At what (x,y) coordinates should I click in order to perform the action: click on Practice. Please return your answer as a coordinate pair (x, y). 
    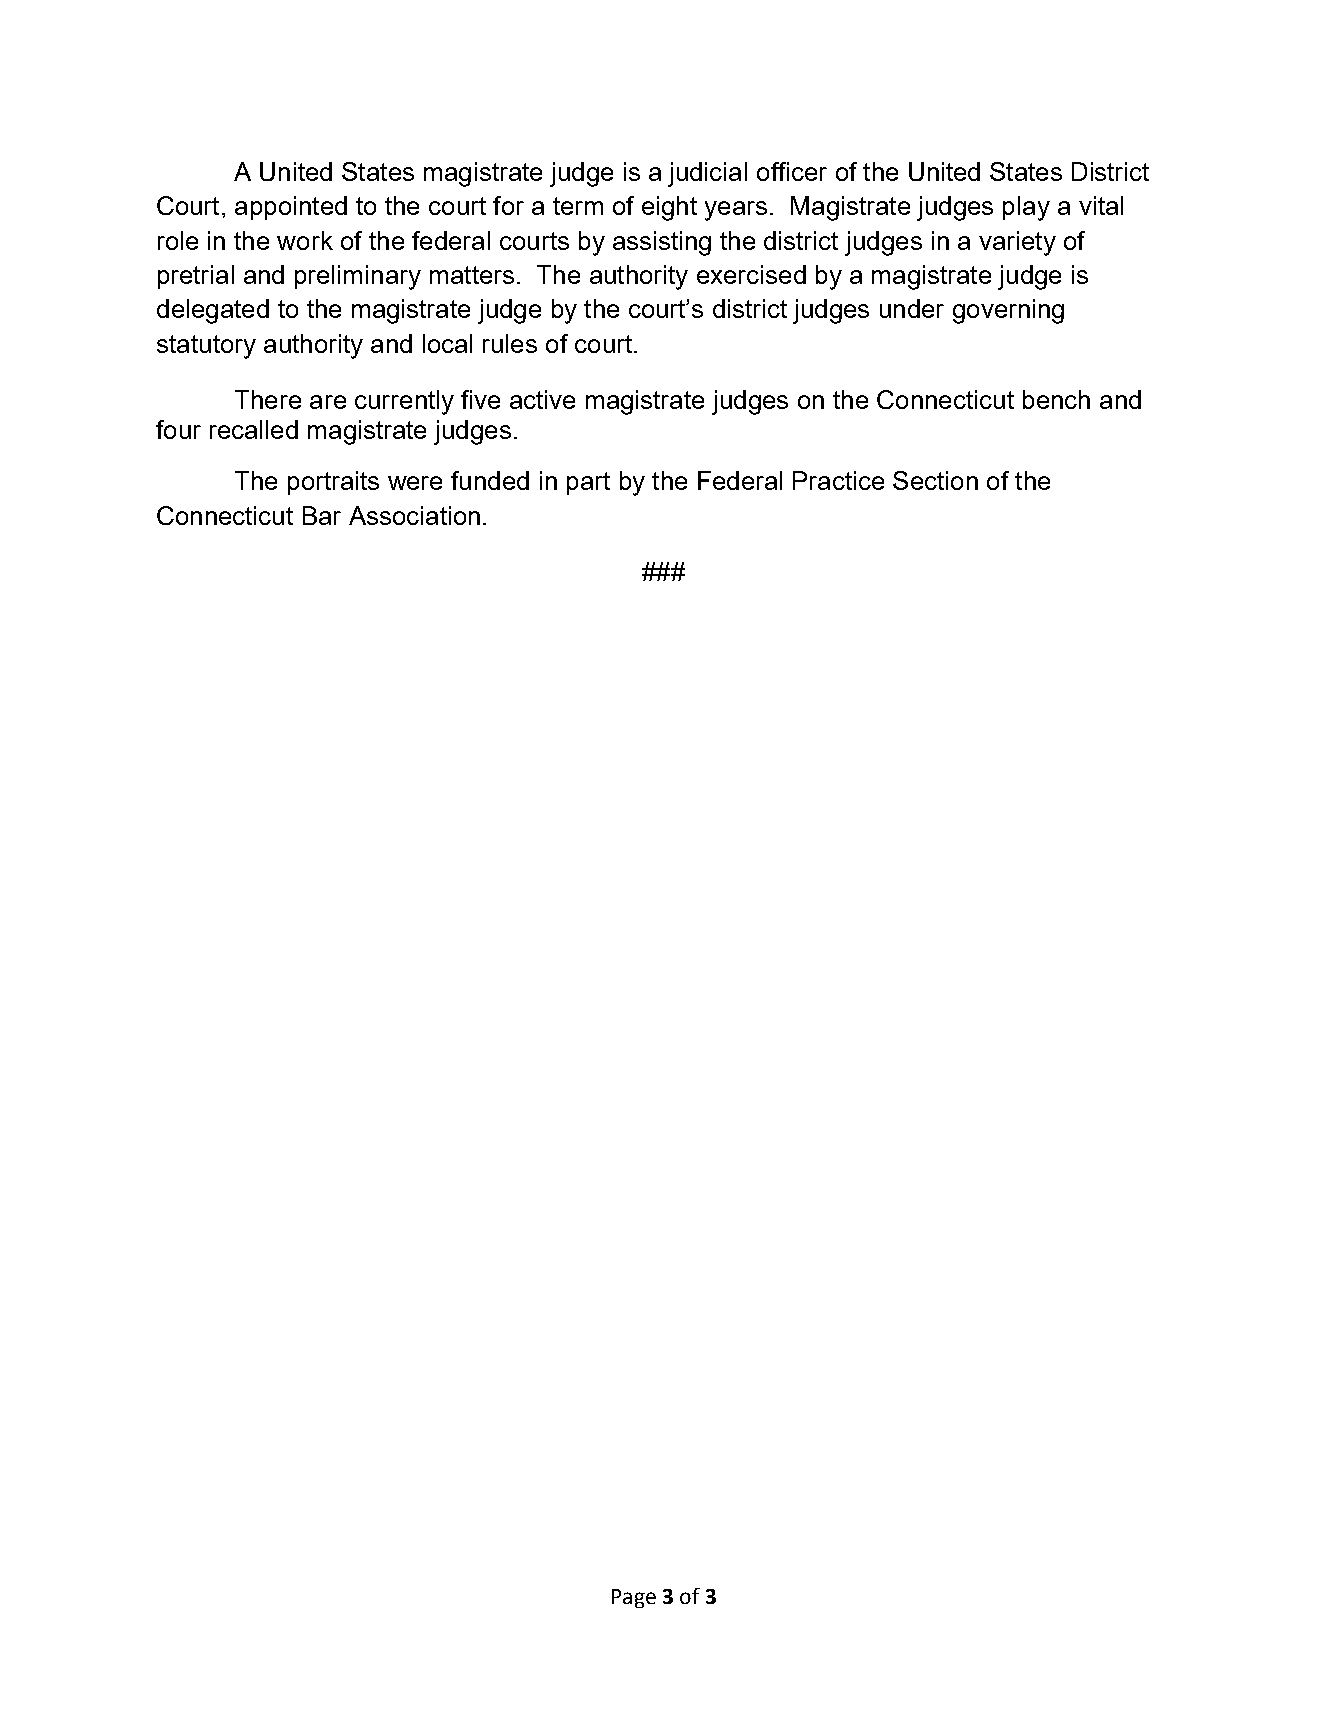
    Looking at the image, I should click on (838, 480).
